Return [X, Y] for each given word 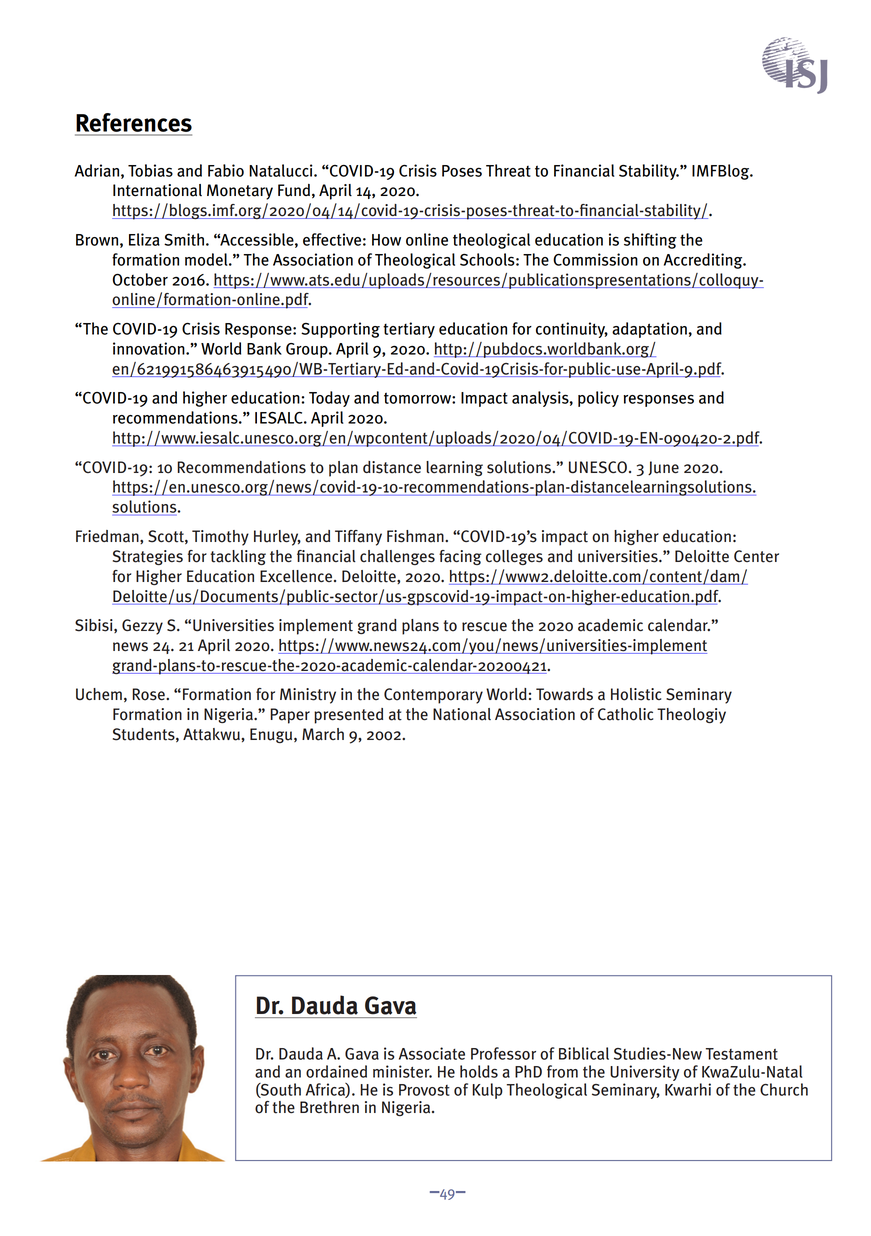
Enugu [272, 735]
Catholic [625, 714]
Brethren [329, 1107]
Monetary [240, 192]
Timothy [220, 538]
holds [479, 1071]
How [386, 240]
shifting [650, 241]
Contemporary [433, 696]
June [663, 468]
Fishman [416, 536]
